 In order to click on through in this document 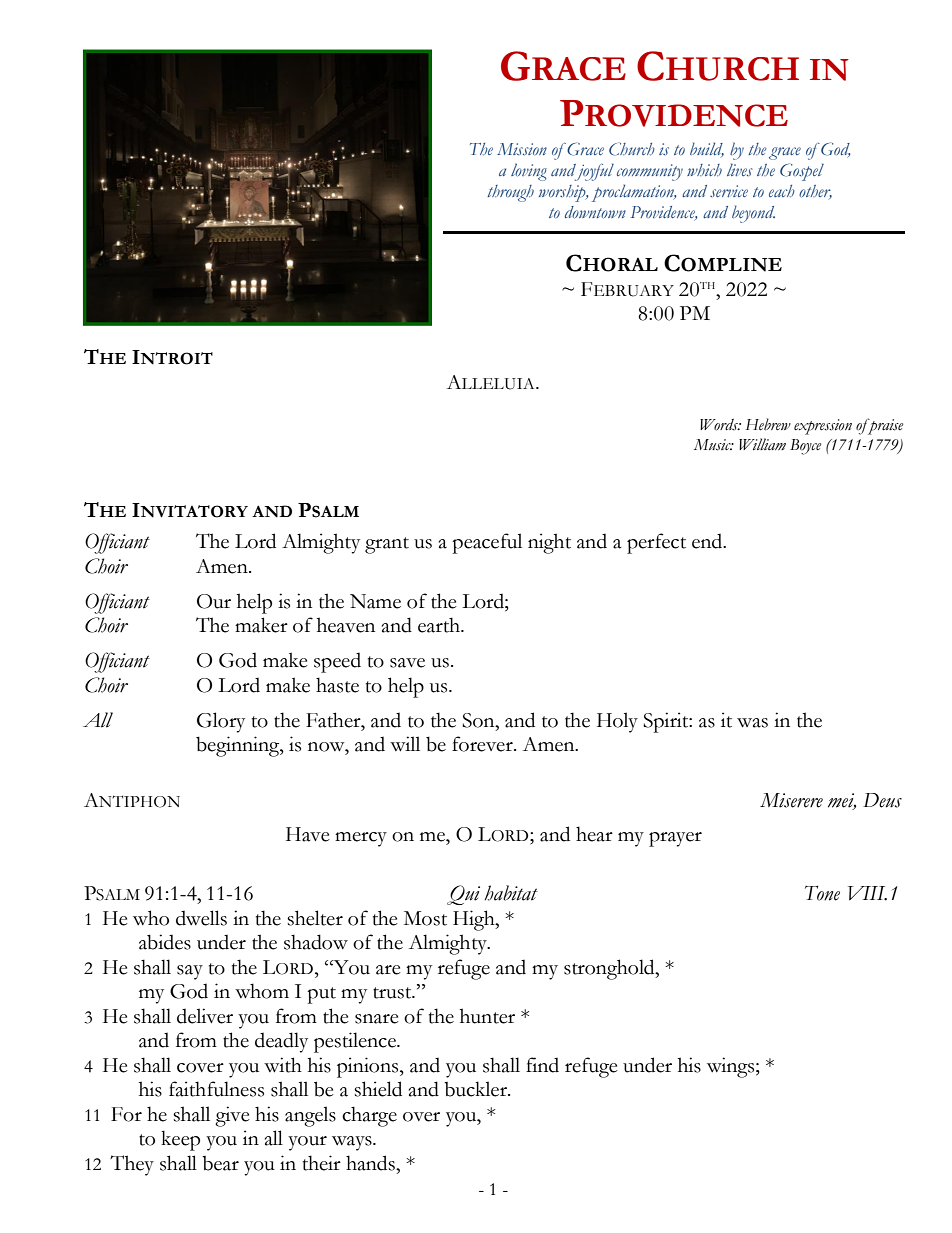, I will do `click(510, 193)`.
